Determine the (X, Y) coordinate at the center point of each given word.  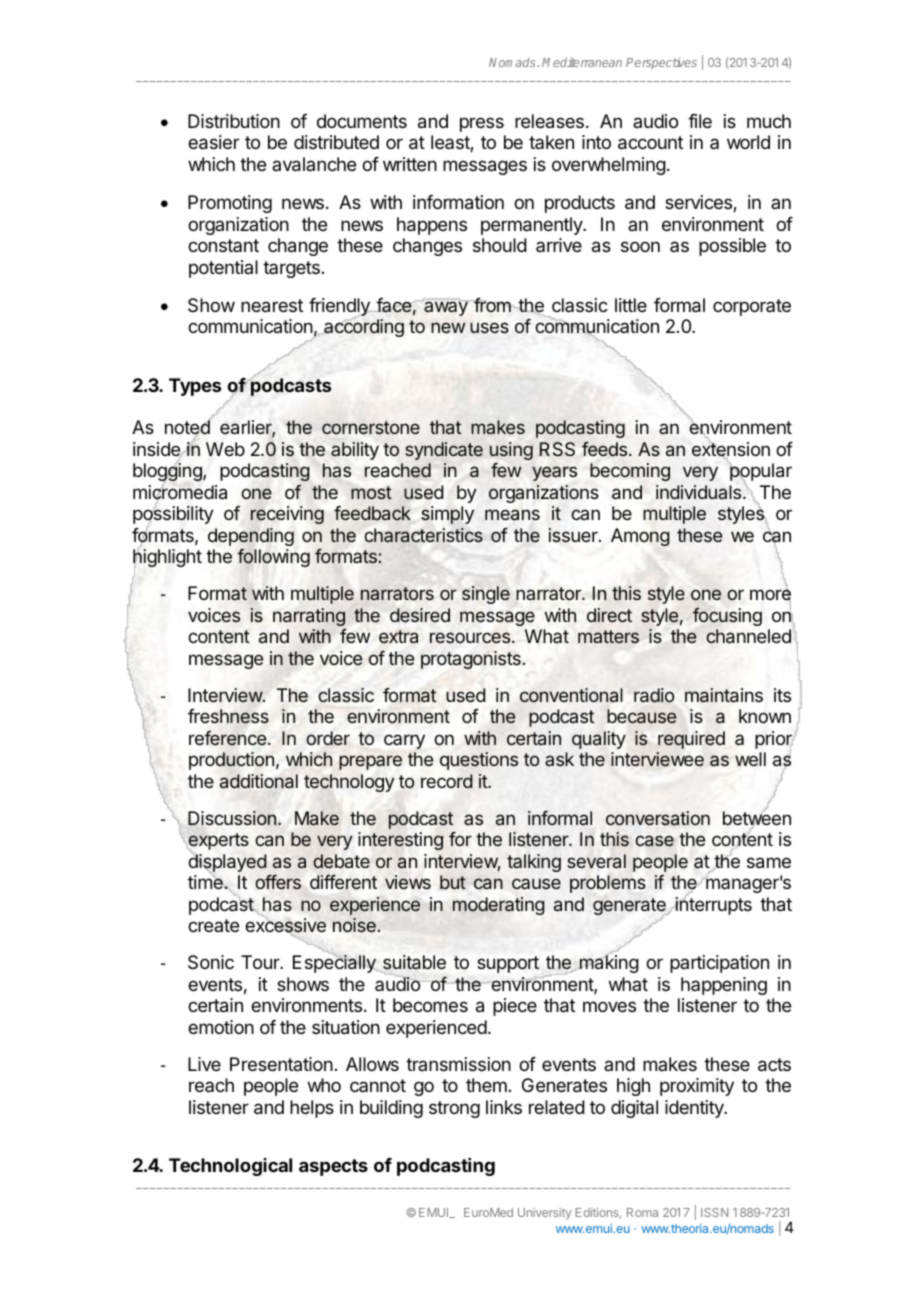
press (482, 124)
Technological (230, 1167)
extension (731, 450)
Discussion (232, 818)
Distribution (234, 121)
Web (225, 449)
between (757, 819)
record (447, 781)
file (700, 121)
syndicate (444, 451)
